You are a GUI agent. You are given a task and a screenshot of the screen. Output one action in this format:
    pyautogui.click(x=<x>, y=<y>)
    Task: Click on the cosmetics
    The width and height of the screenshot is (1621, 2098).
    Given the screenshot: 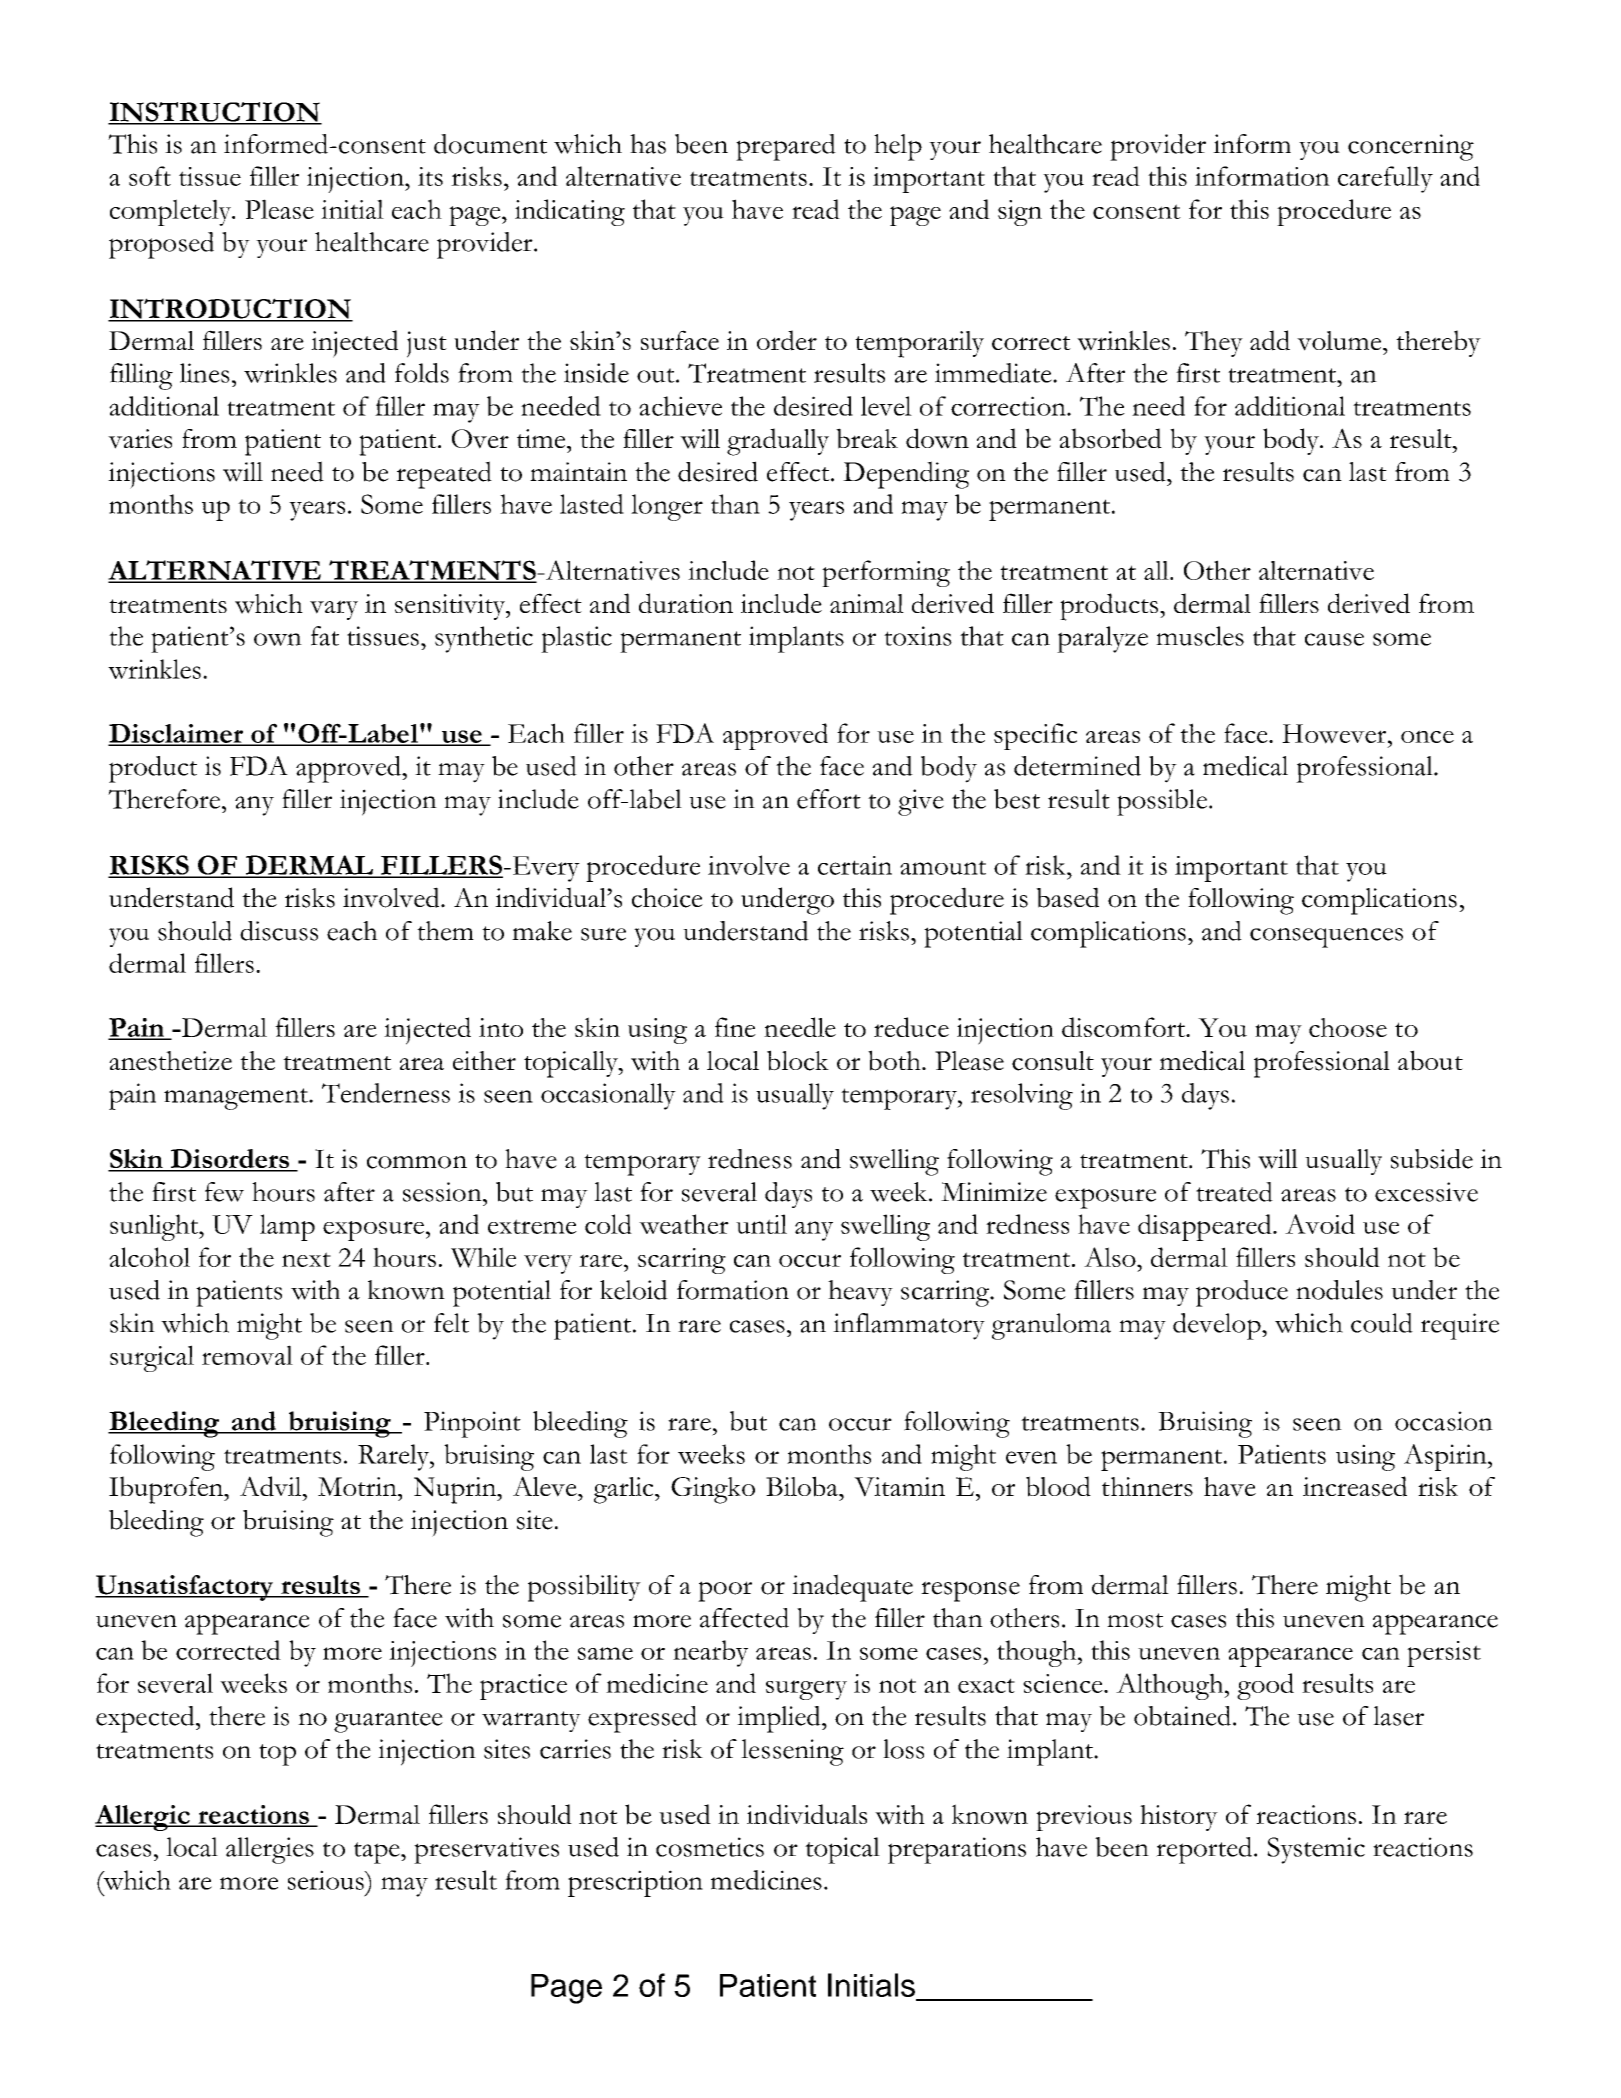 What is the action you would take?
    pyautogui.click(x=710, y=1847)
